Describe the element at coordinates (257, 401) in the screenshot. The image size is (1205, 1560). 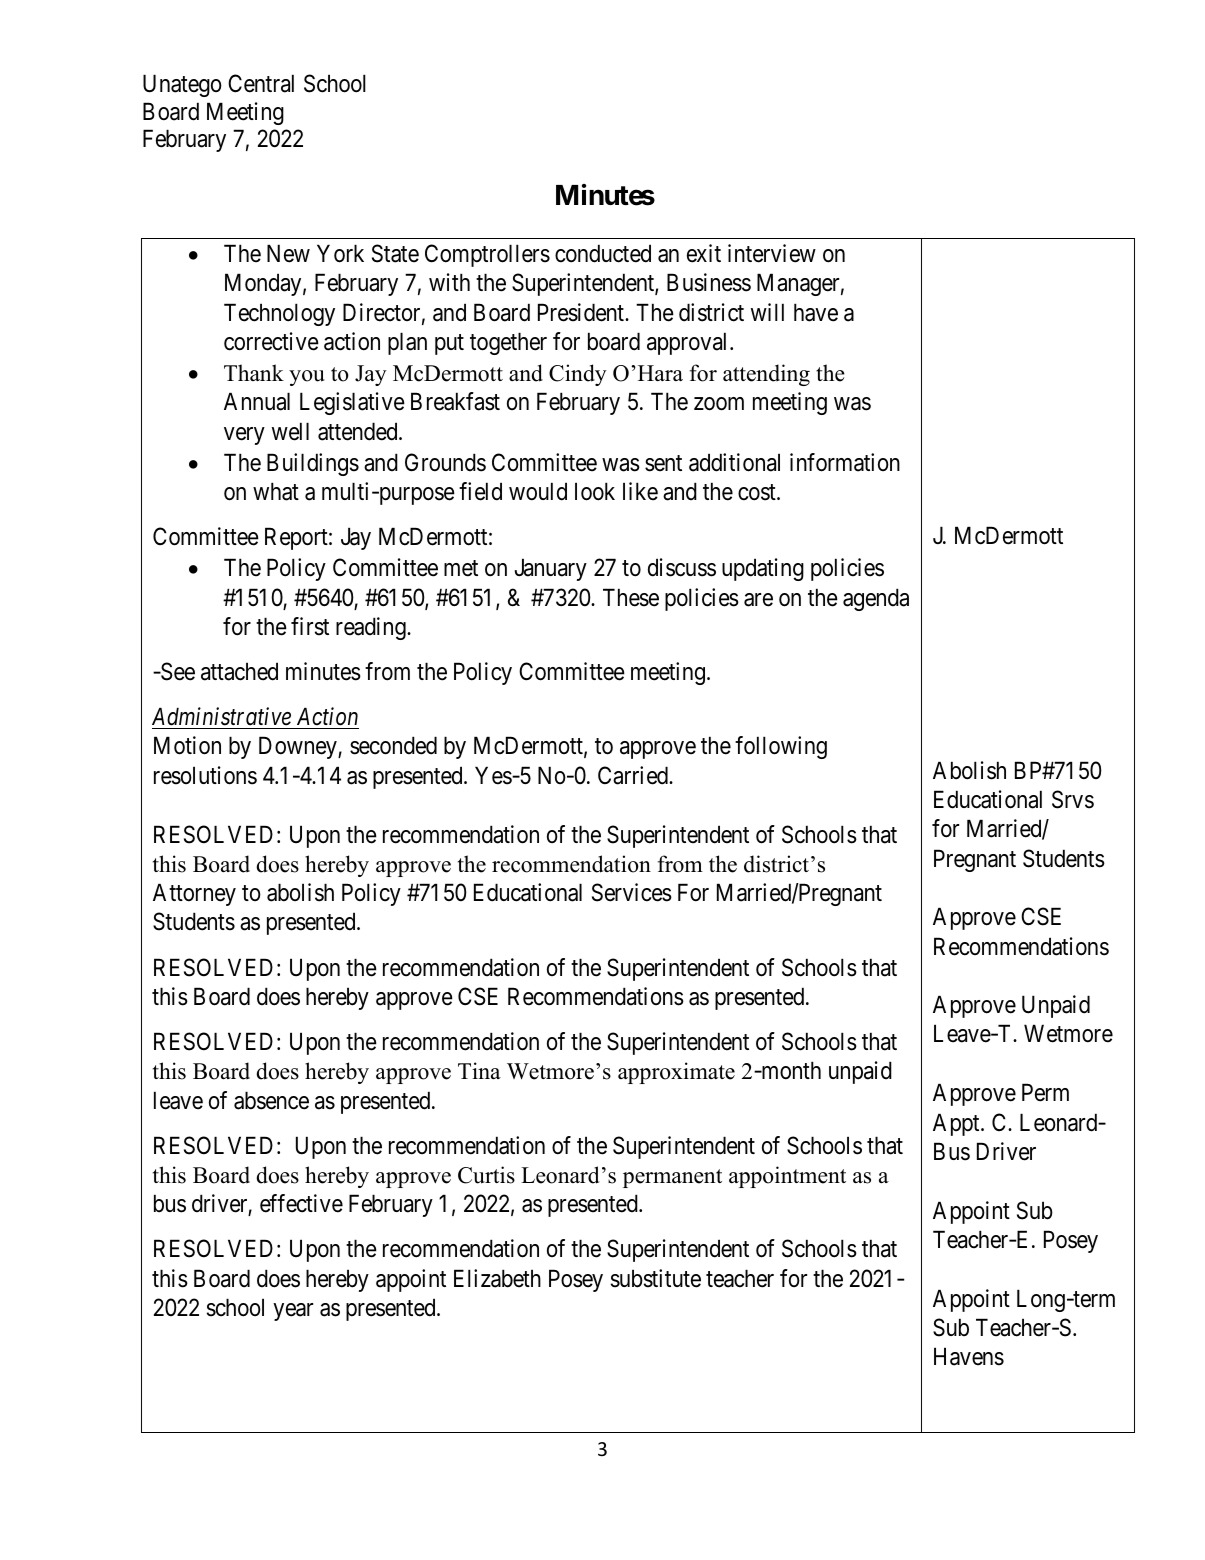
I see `Annual` at that location.
